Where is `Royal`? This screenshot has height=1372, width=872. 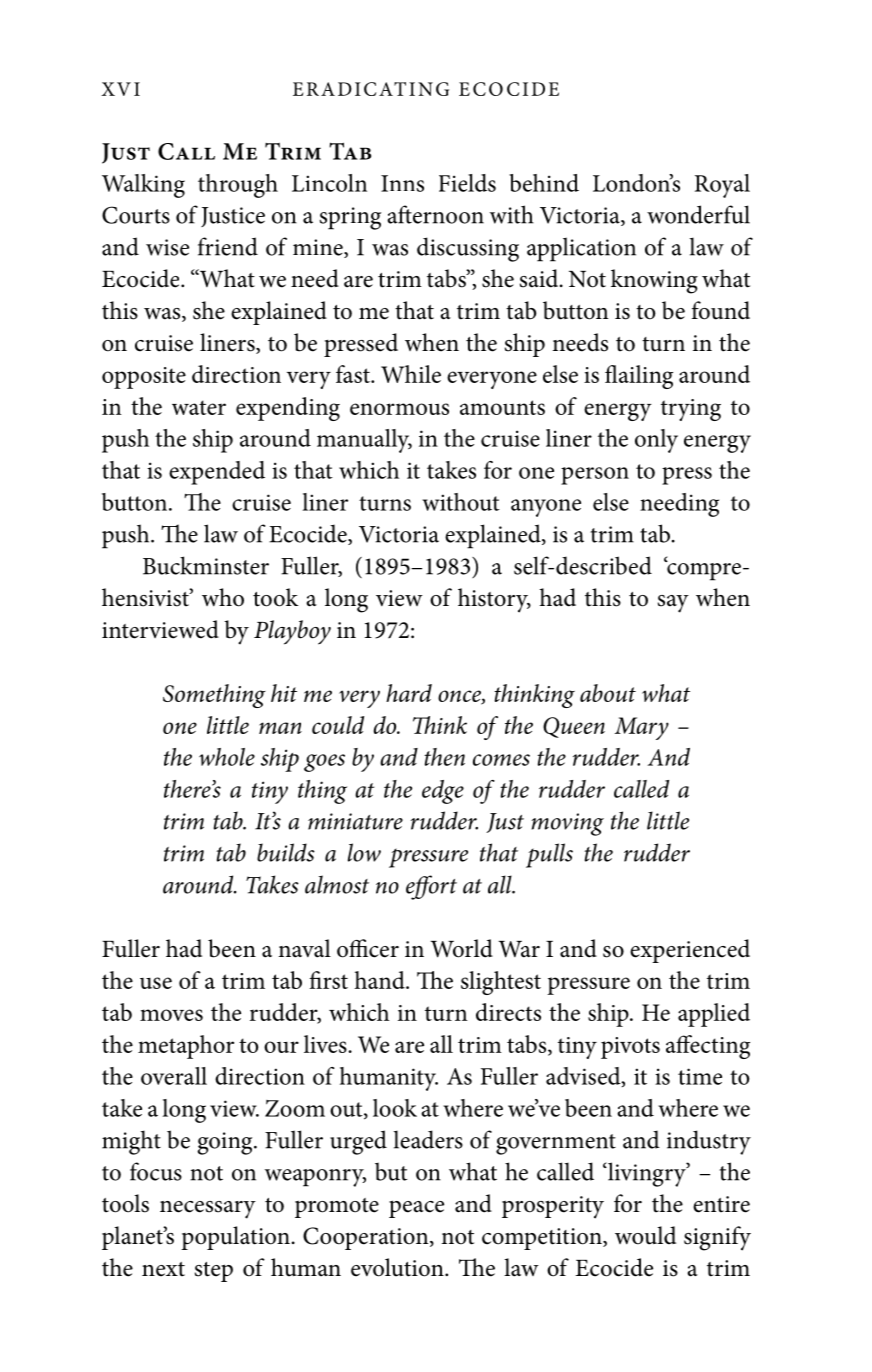
Royal is located at coordinates (722, 186).
